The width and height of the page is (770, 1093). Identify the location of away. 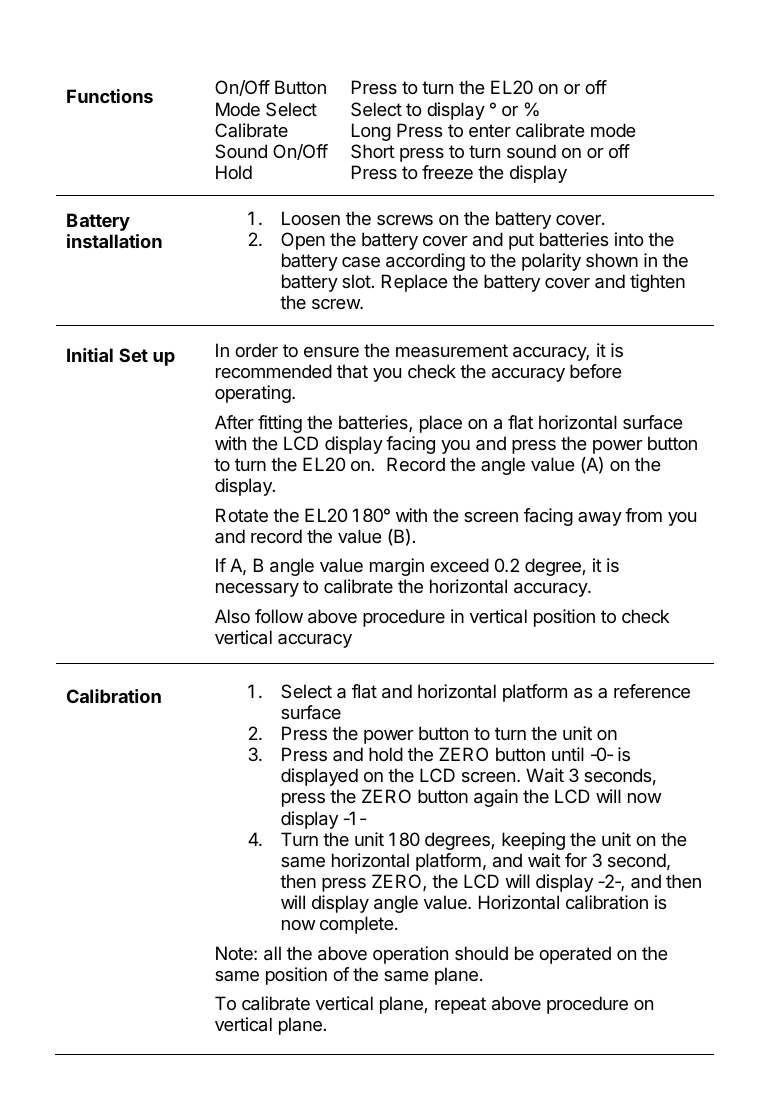
(600, 519).
